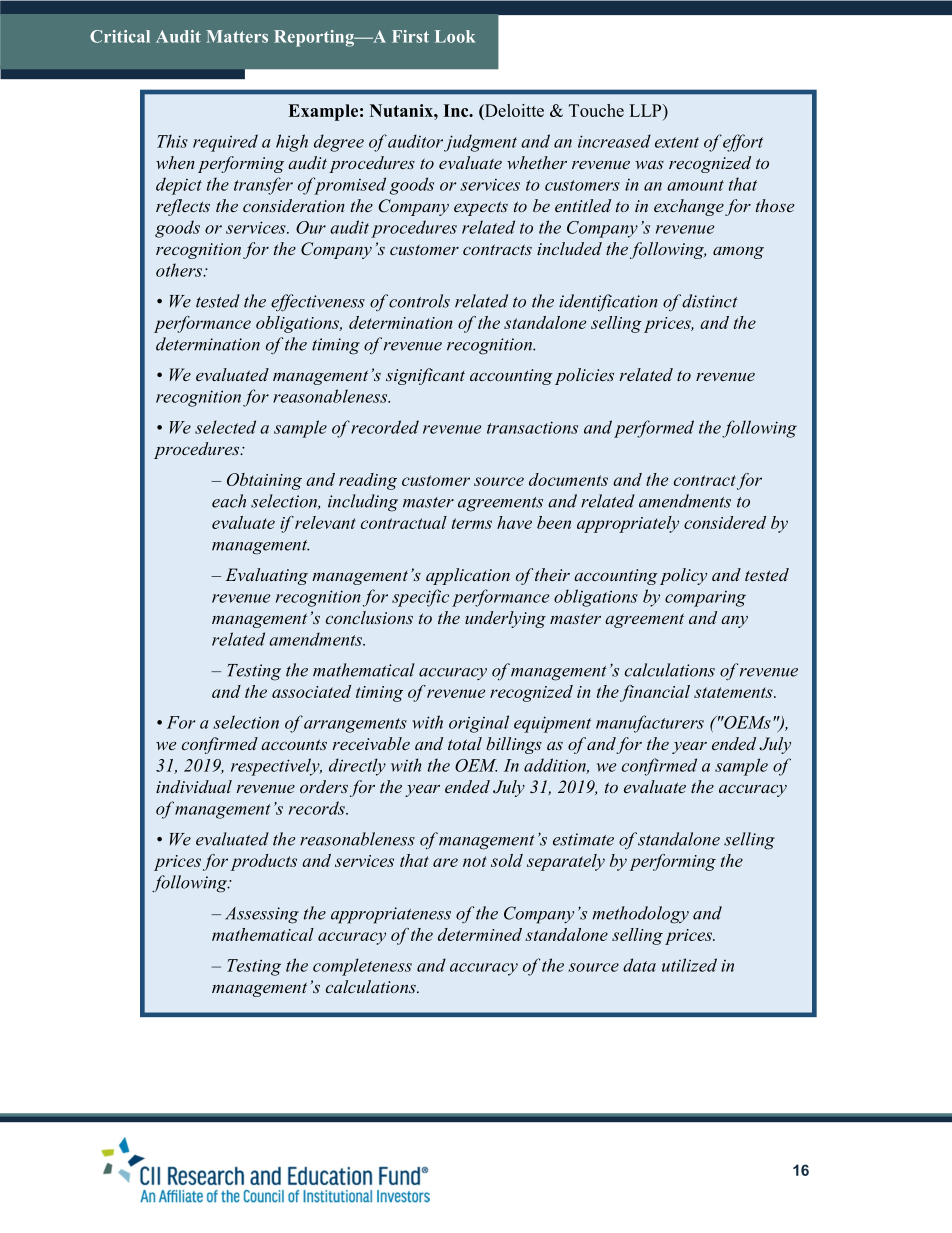  Describe the element at coordinates (646, 110) in the screenshot. I see `LLP` at that location.
